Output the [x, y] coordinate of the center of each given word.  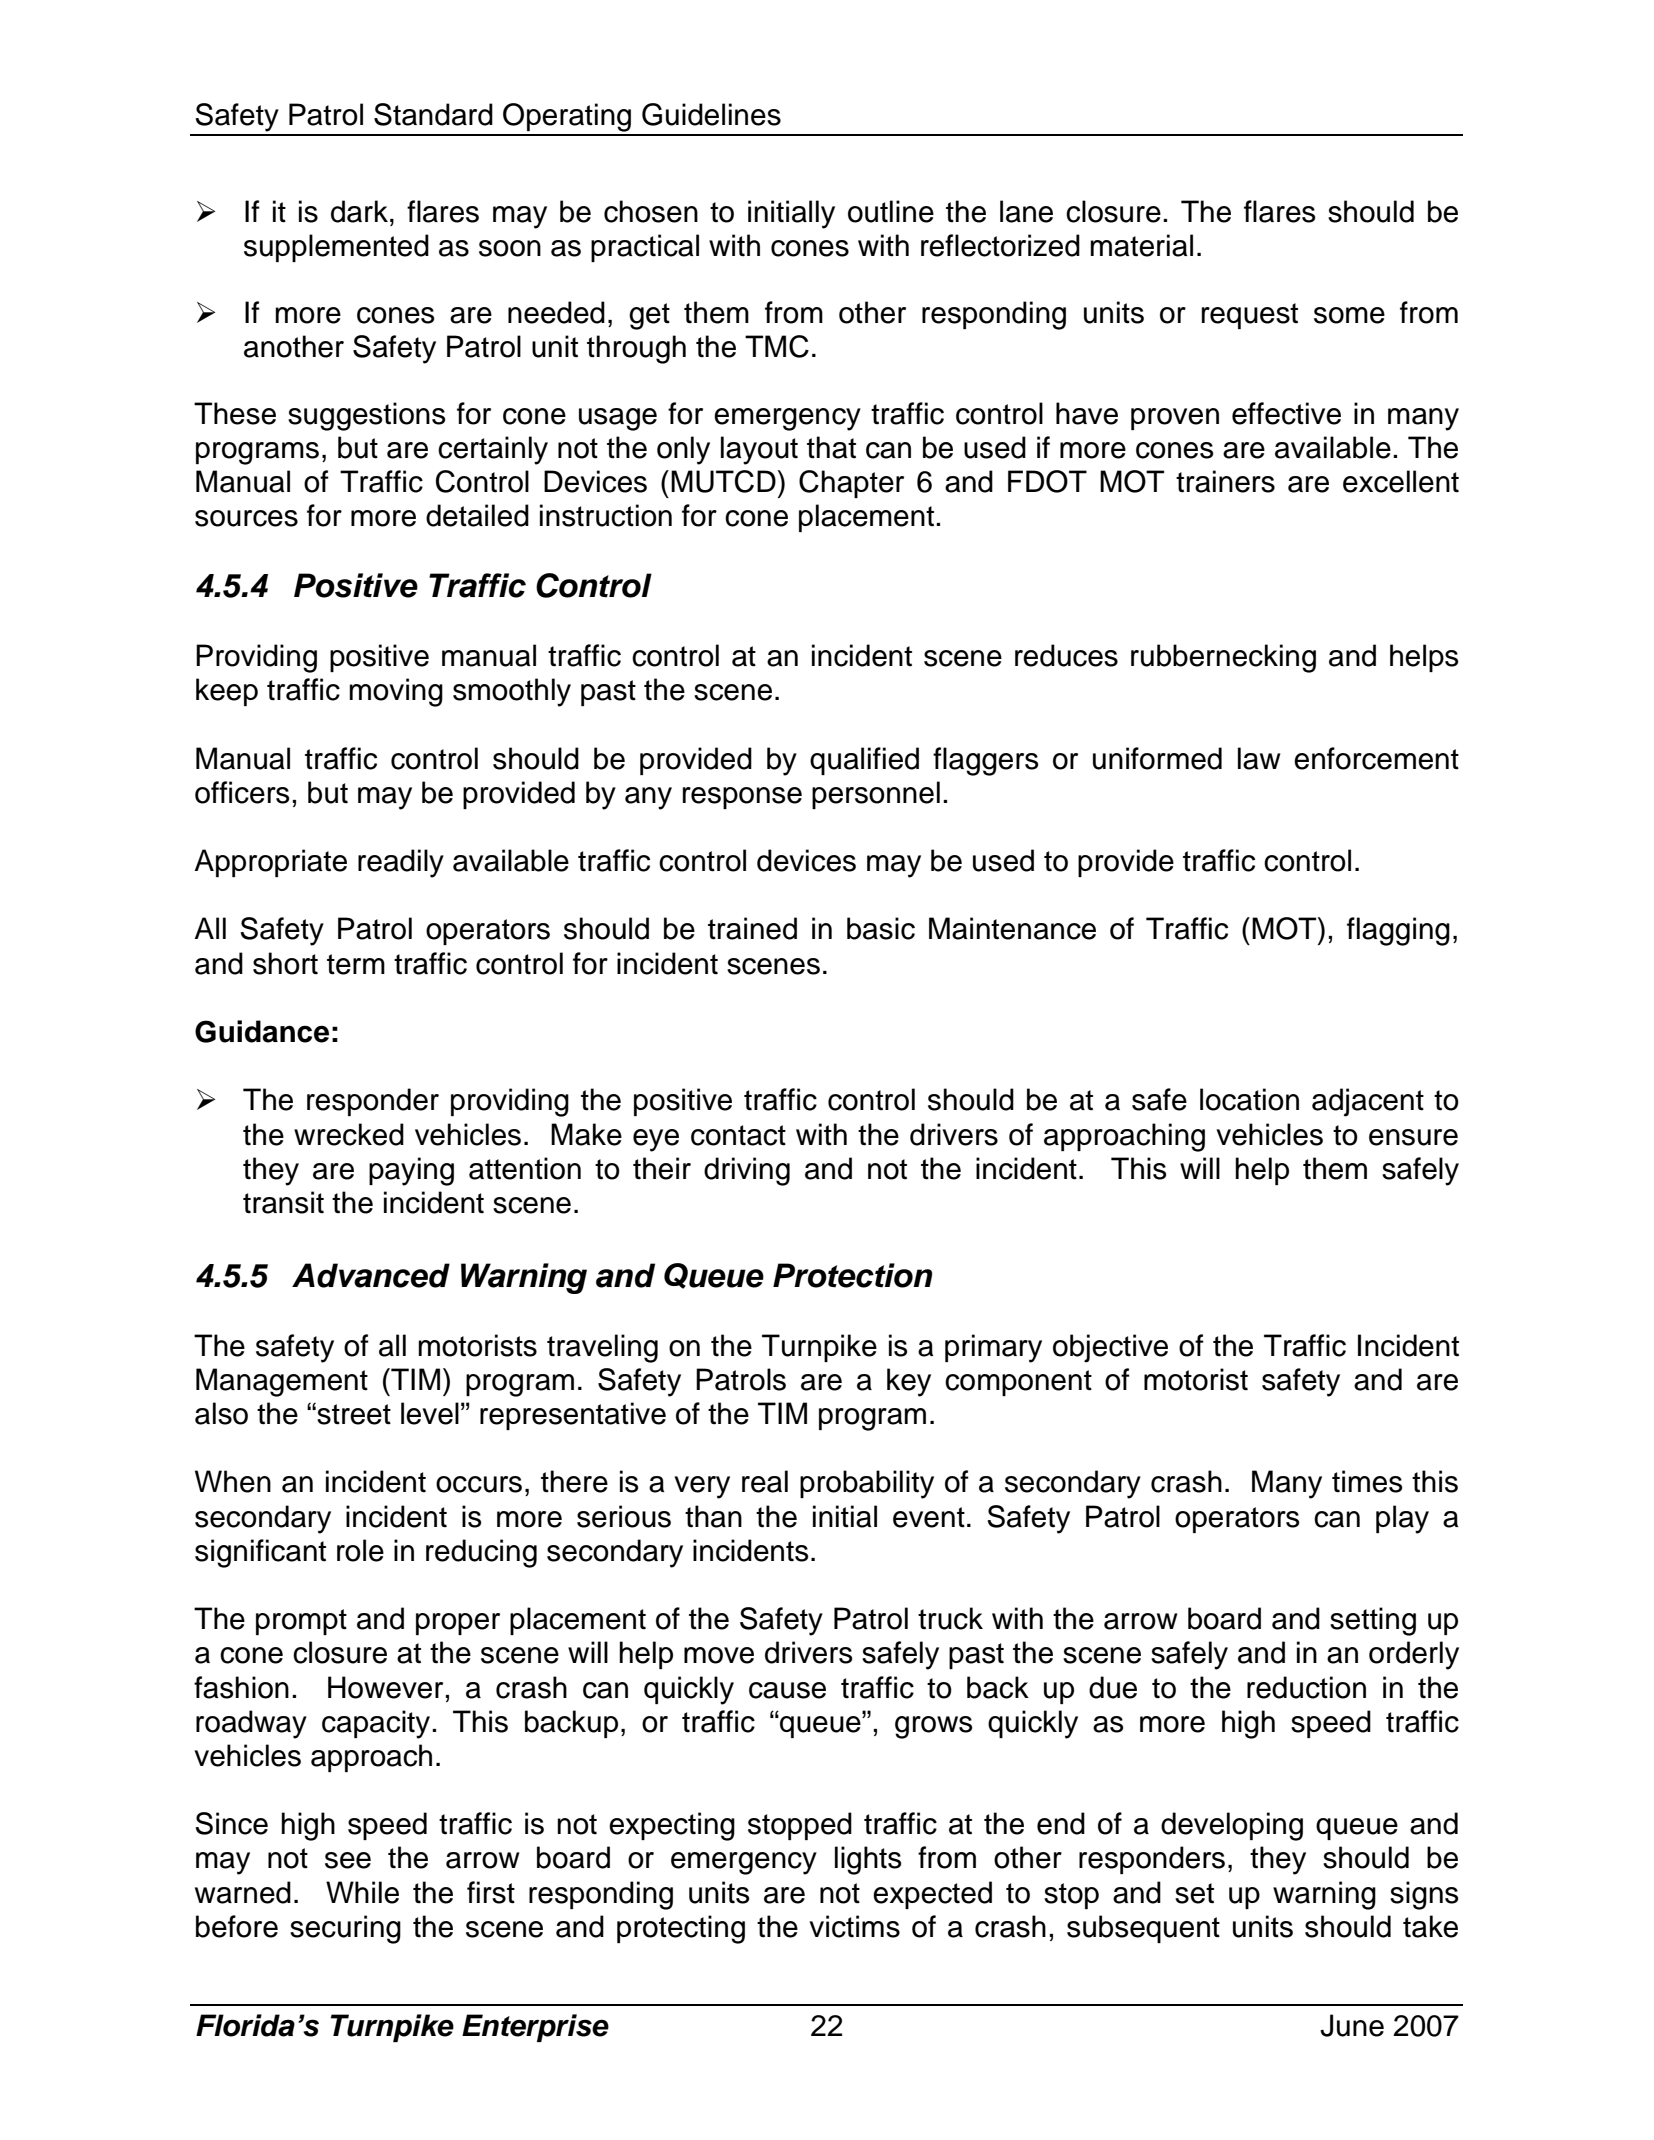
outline [891, 211]
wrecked [349, 1134]
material [1141, 245]
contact [738, 1135]
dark [359, 211]
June [1352, 2025]
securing [345, 1929]
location [1249, 1099]
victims [854, 1926]
